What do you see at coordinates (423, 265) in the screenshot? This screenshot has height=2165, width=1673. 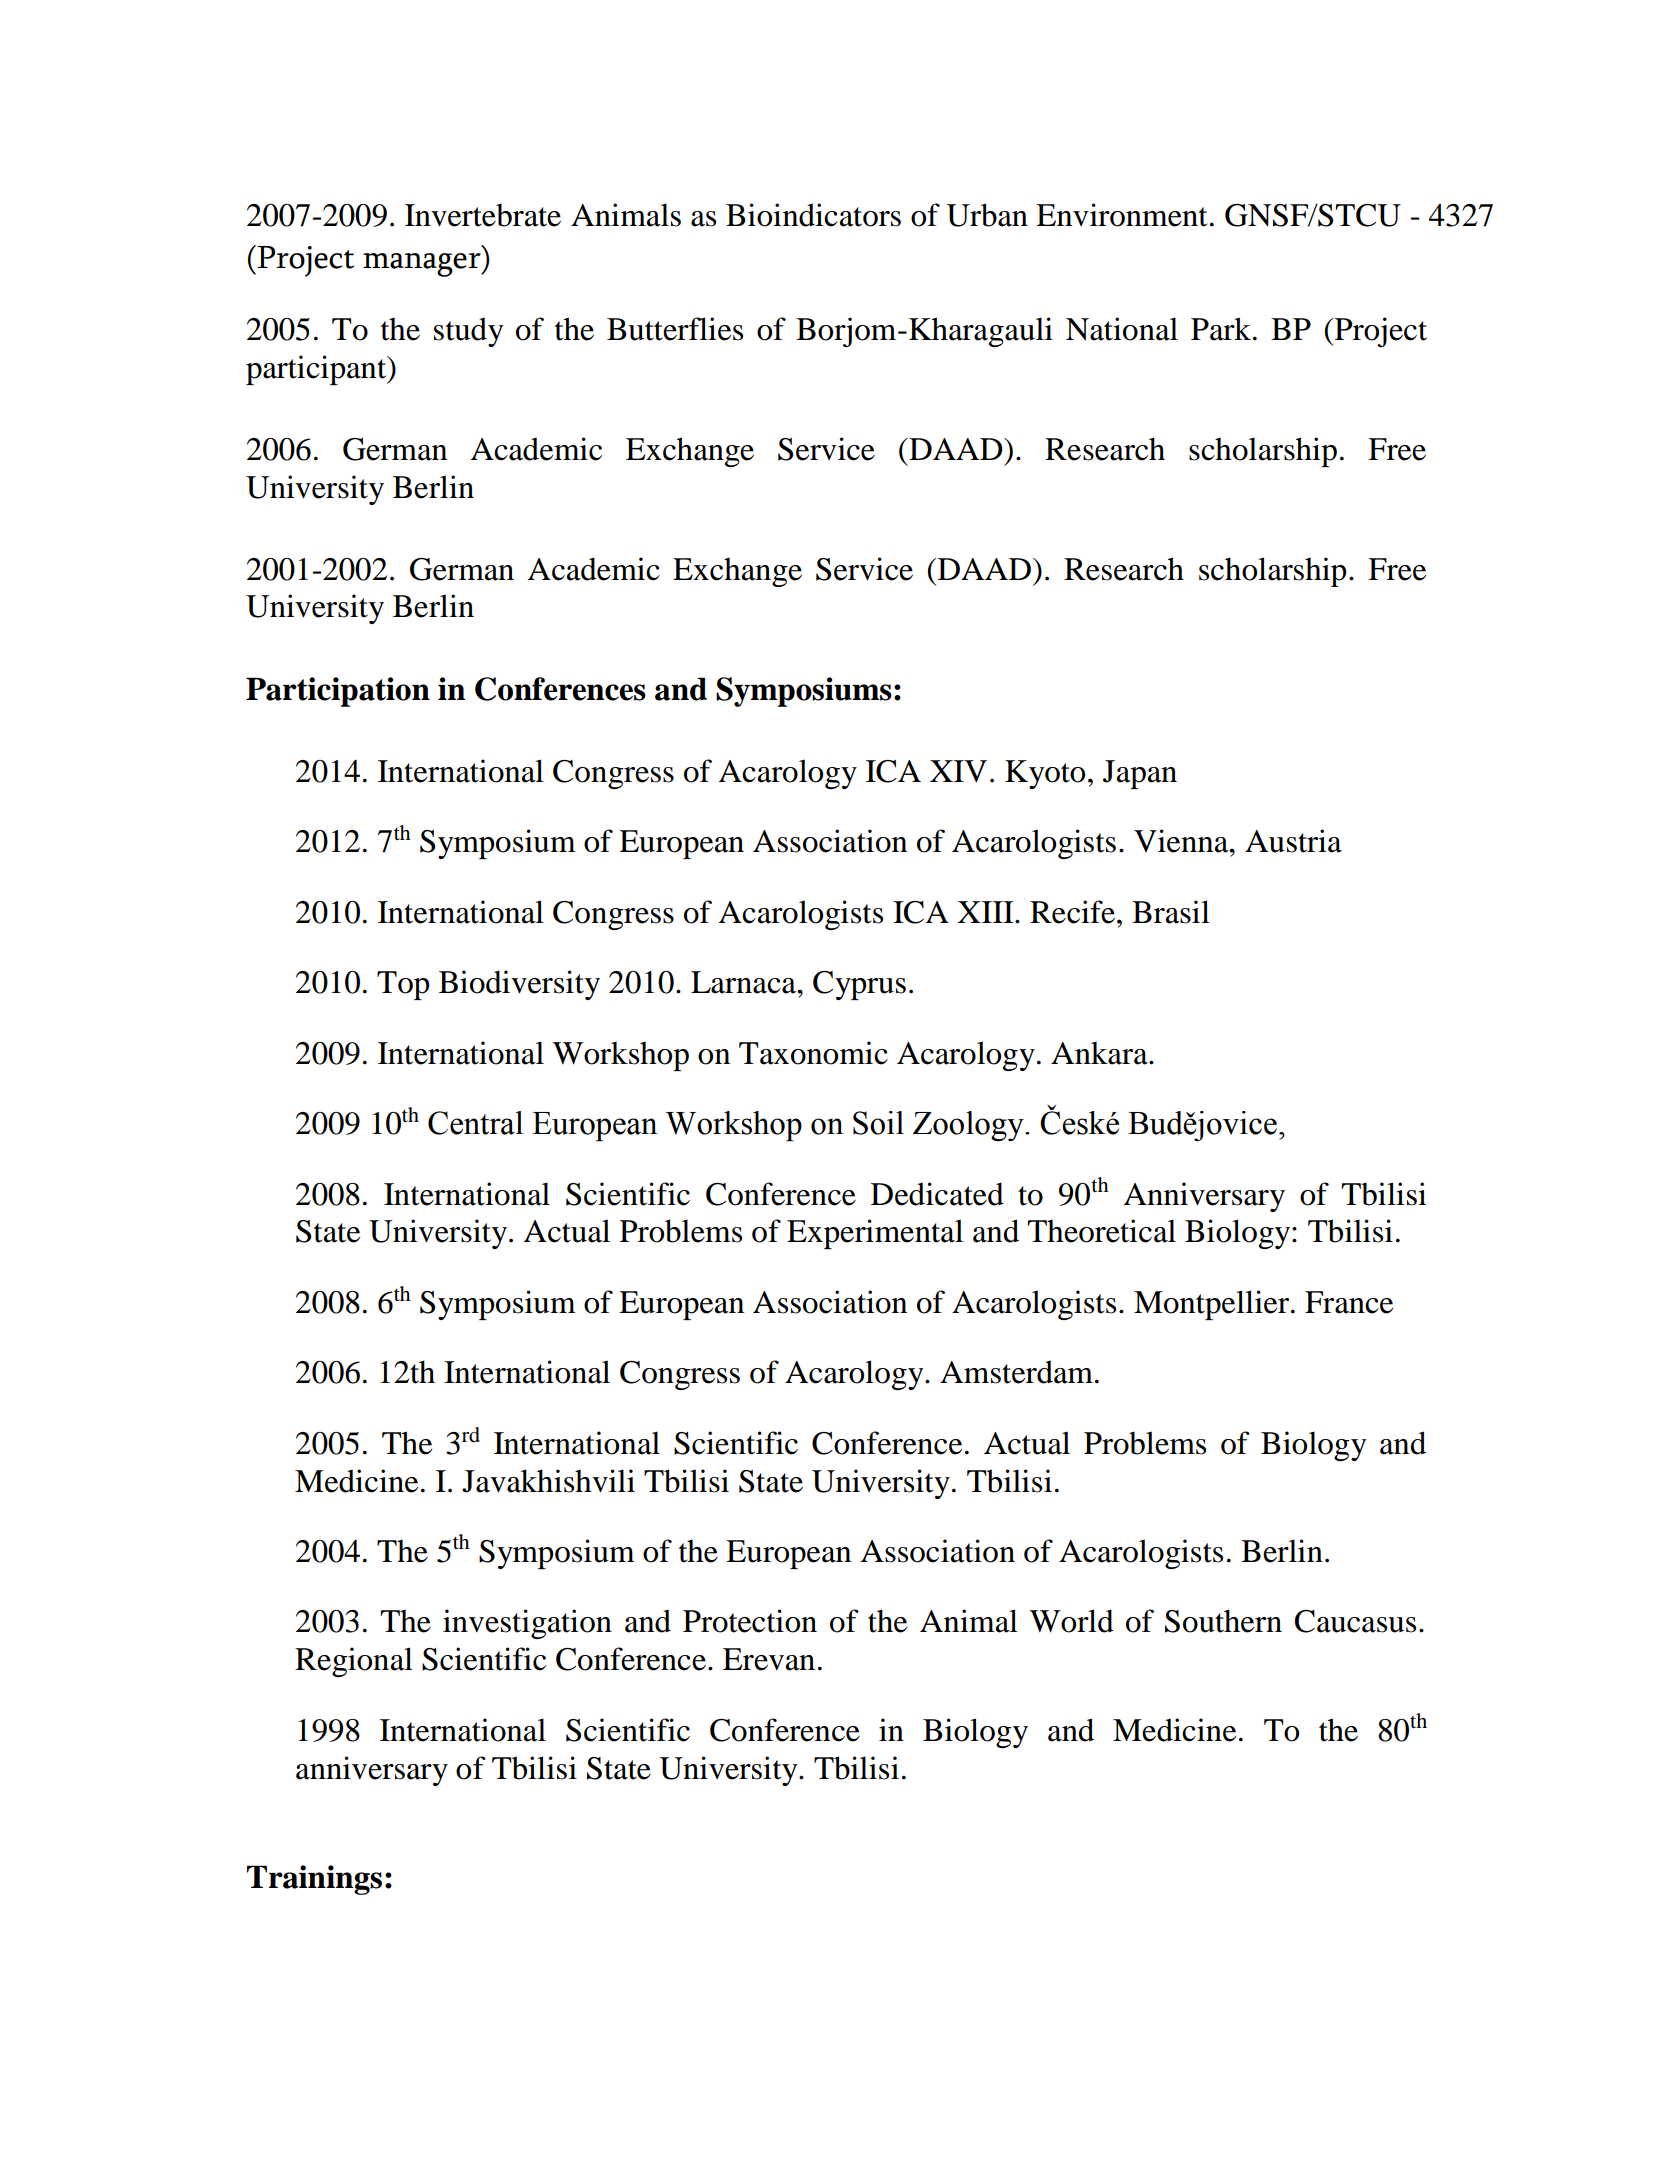 I see `manager` at bounding box center [423, 265].
